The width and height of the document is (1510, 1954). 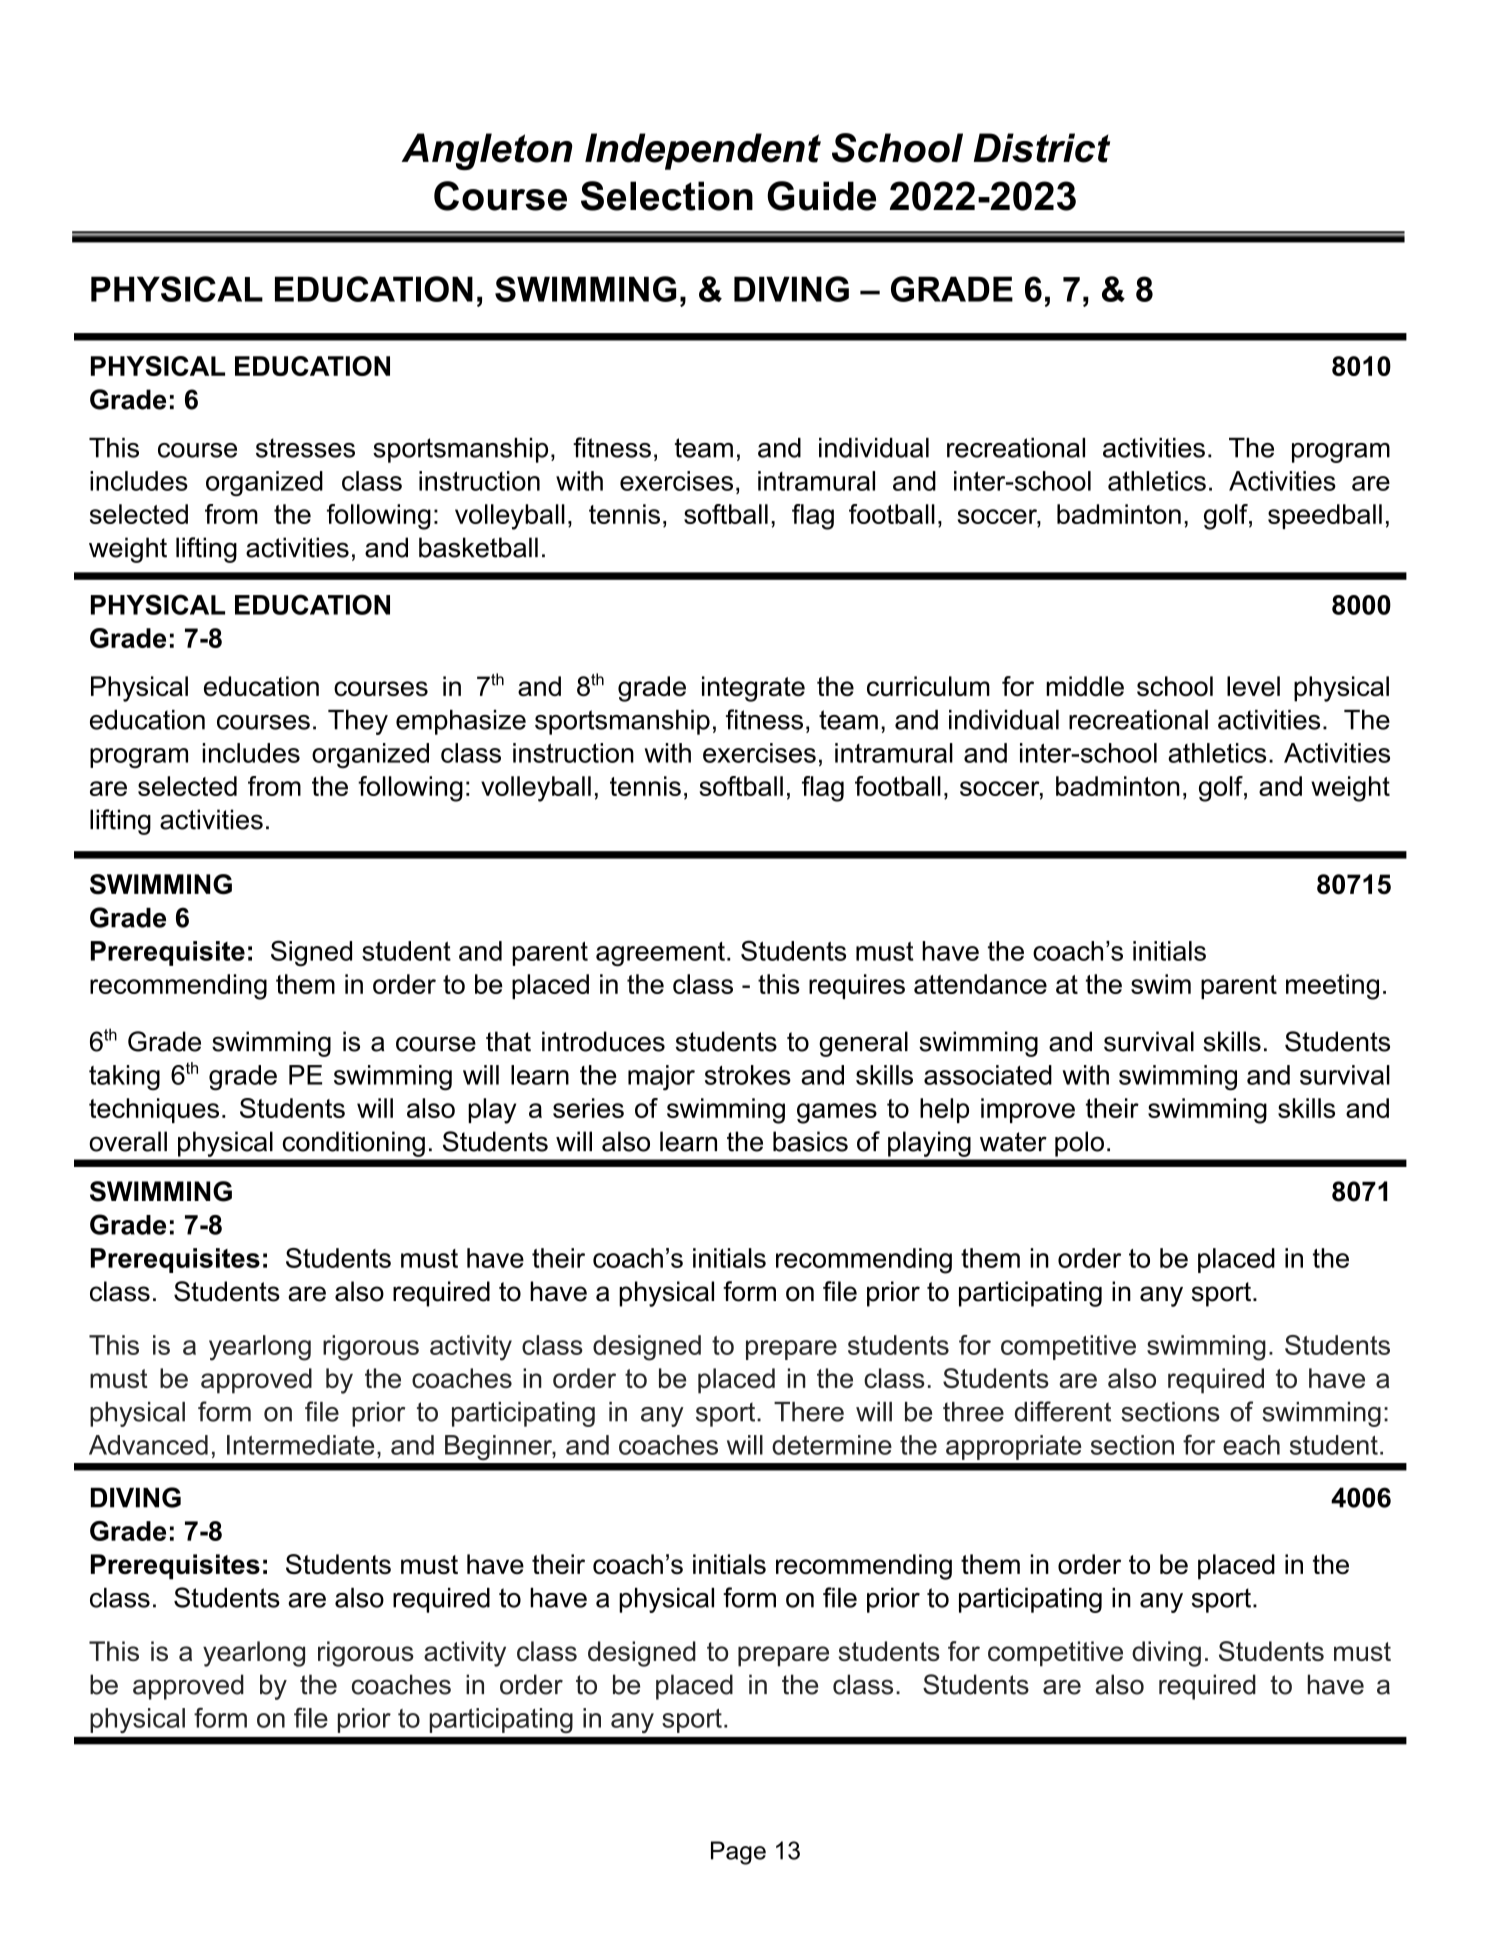 I want to click on meeting, so click(x=1332, y=987).
